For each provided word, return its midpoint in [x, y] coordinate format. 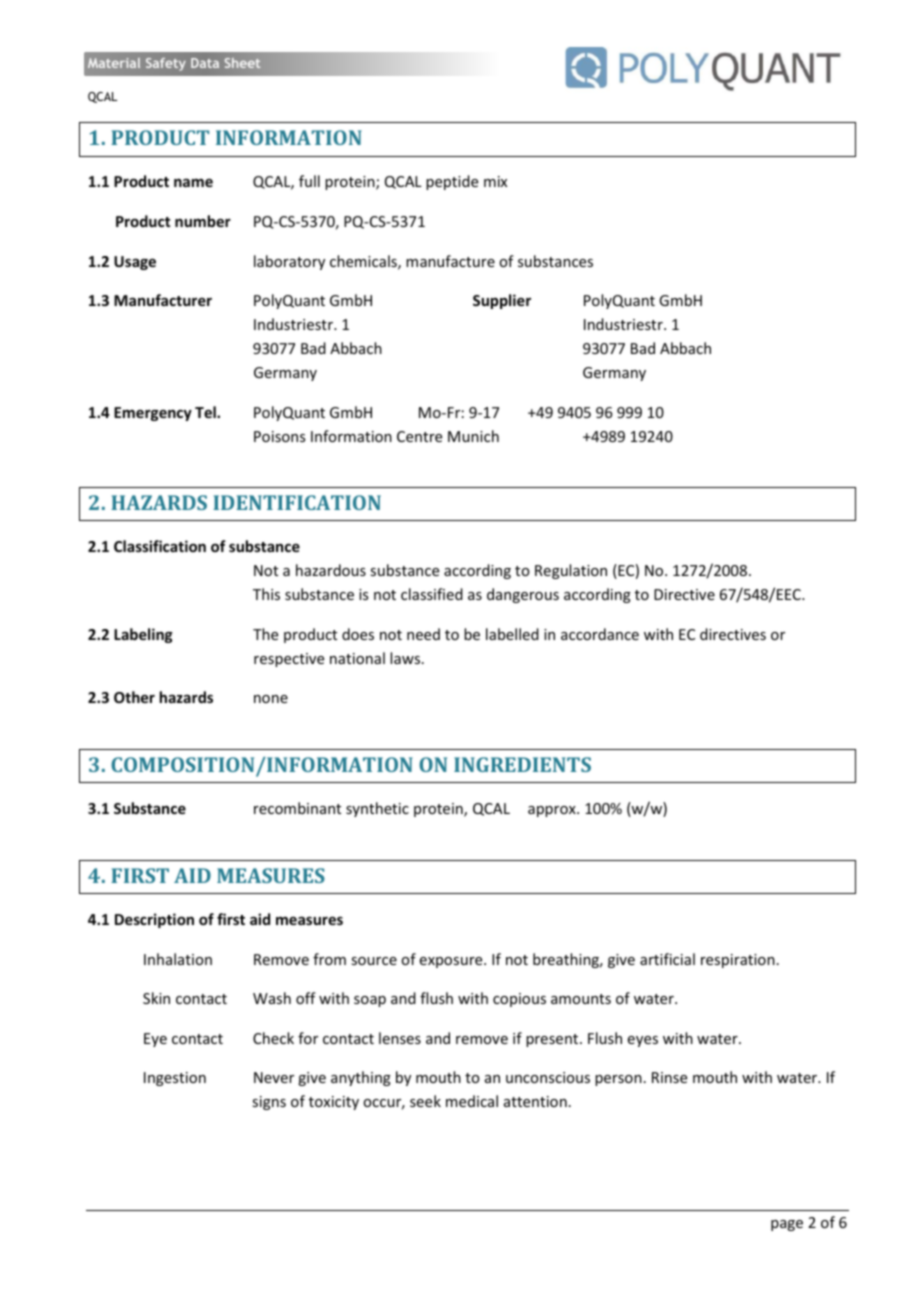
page [787, 1225]
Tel [206, 412]
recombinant [297, 808]
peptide [452, 182]
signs [269, 1103]
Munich [473, 436]
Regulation [571, 571]
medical [472, 1101]
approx [553, 811]
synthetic [377, 809]
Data [205, 63]
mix [495, 181]
